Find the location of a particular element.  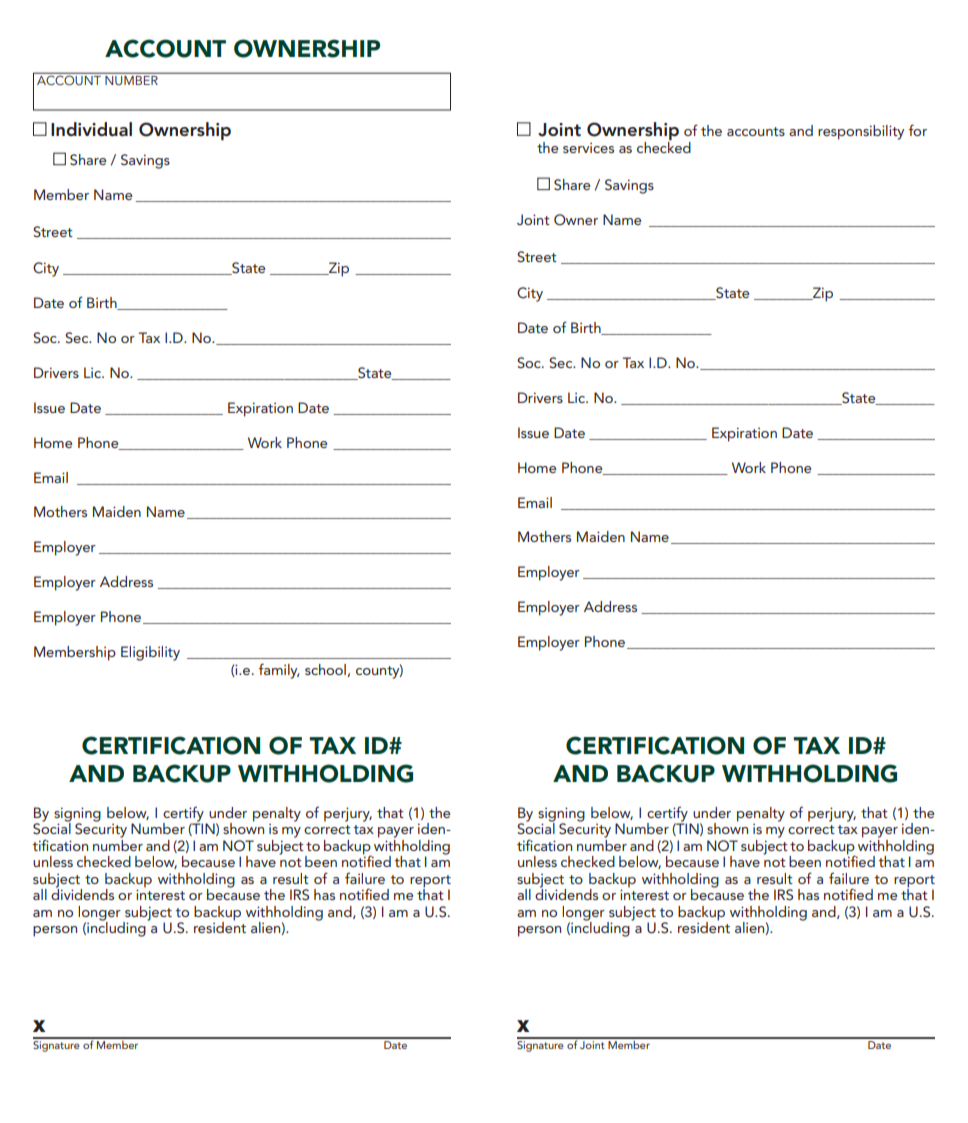

services is located at coordinates (588, 148).
